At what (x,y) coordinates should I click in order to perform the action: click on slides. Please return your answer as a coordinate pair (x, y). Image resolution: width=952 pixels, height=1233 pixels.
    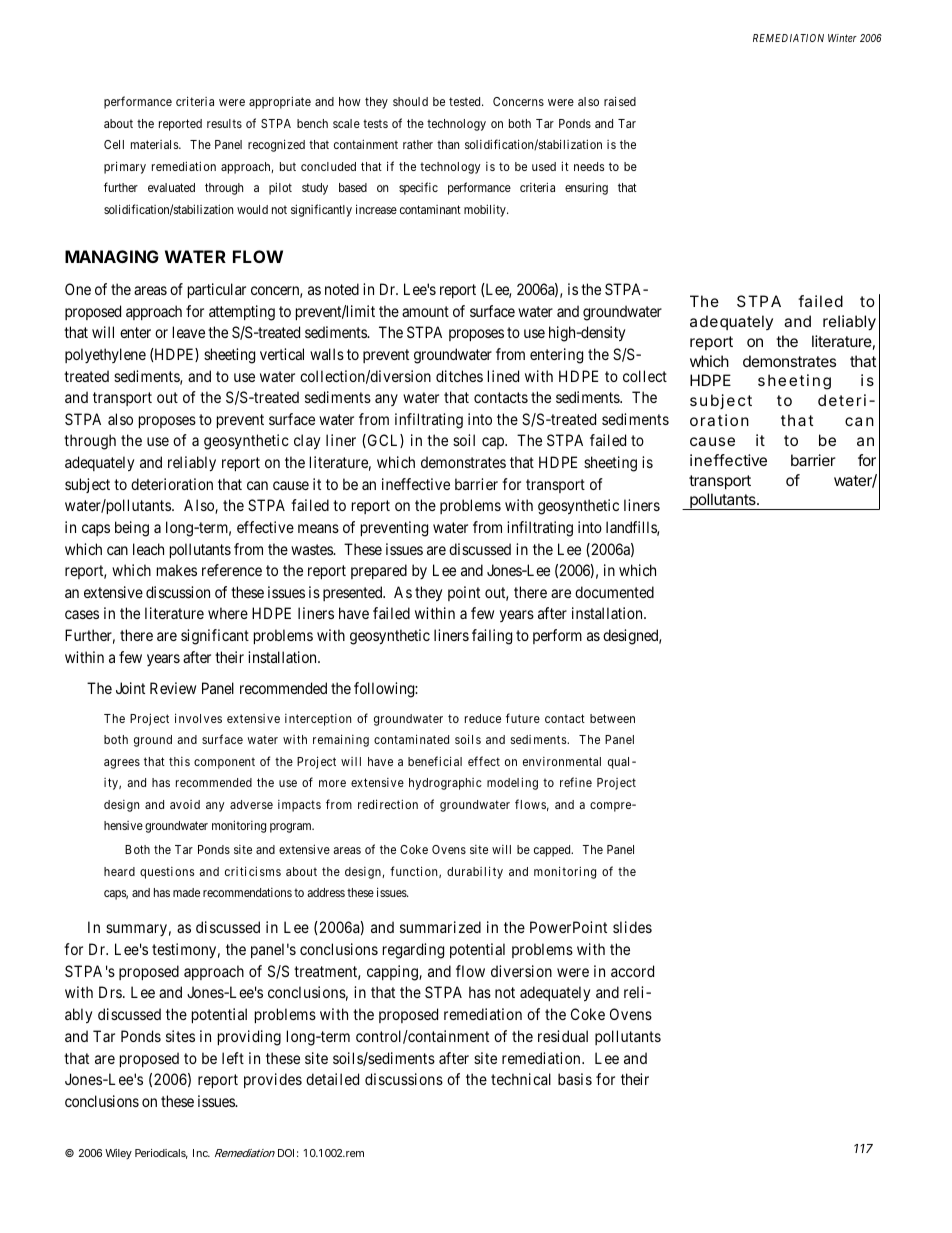
    Looking at the image, I should click on (632, 927).
